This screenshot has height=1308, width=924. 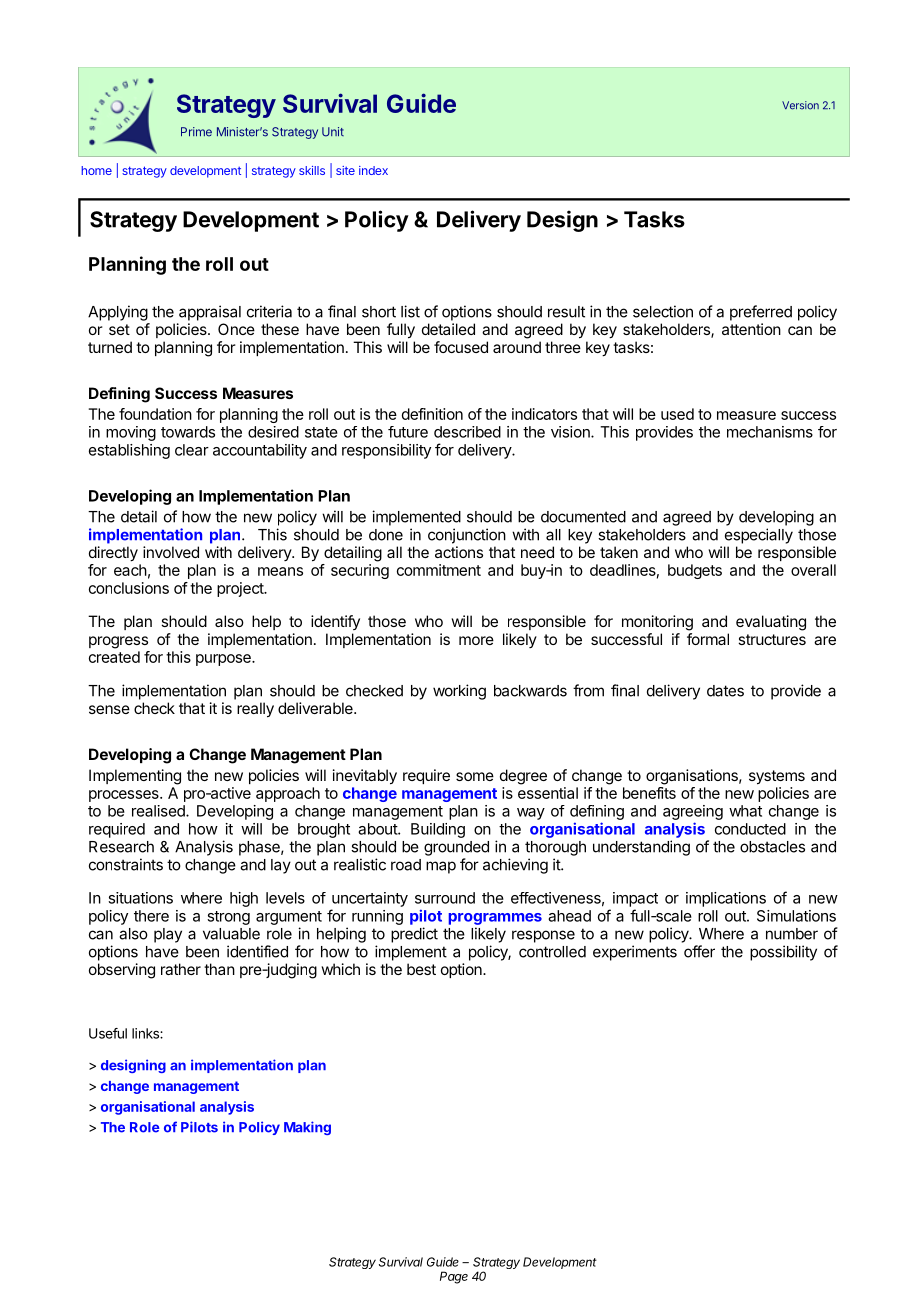 I want to click on Version, so click(x=800, y=105).
